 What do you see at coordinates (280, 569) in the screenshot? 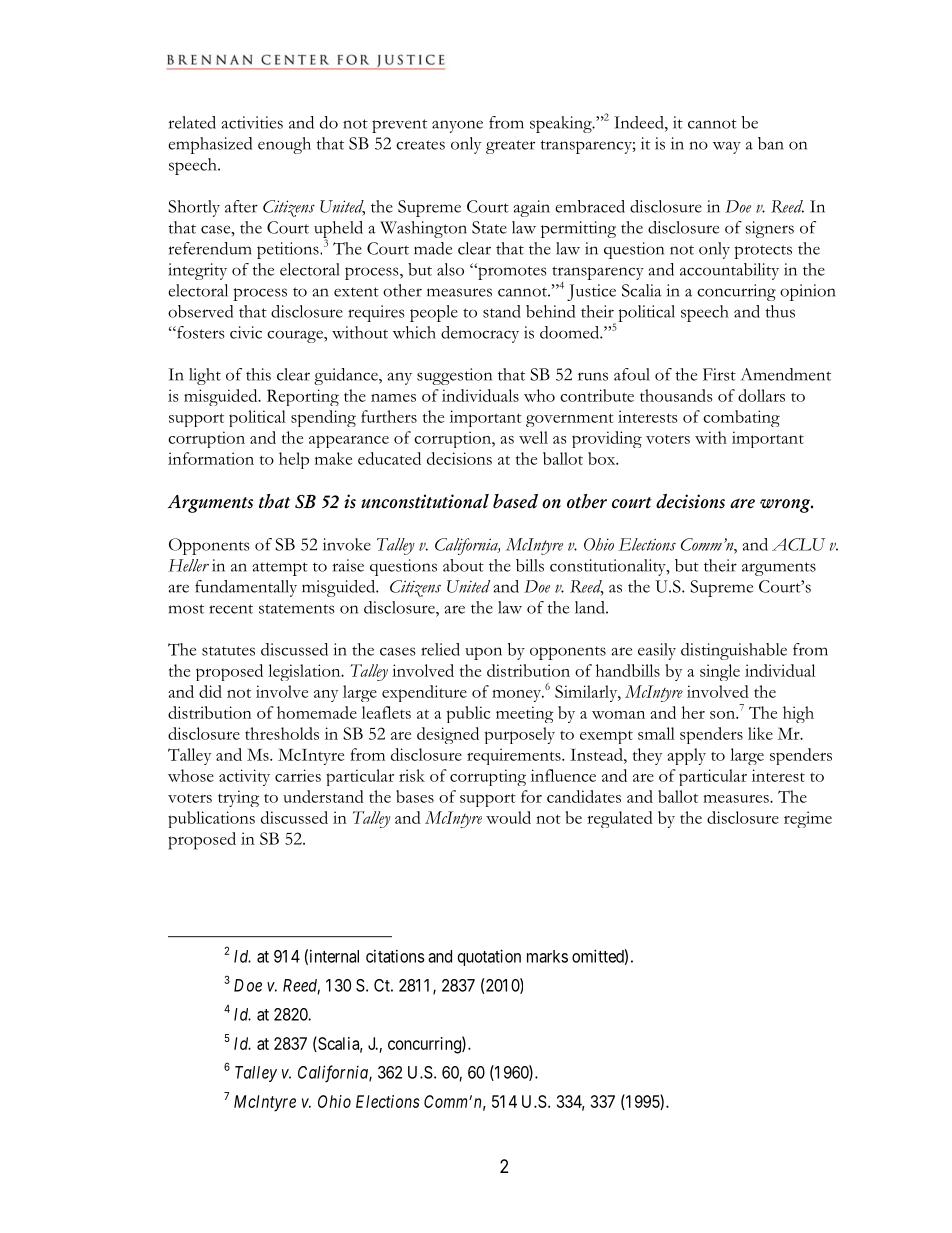
I see `attempt` at bounding box center [280, 569].
